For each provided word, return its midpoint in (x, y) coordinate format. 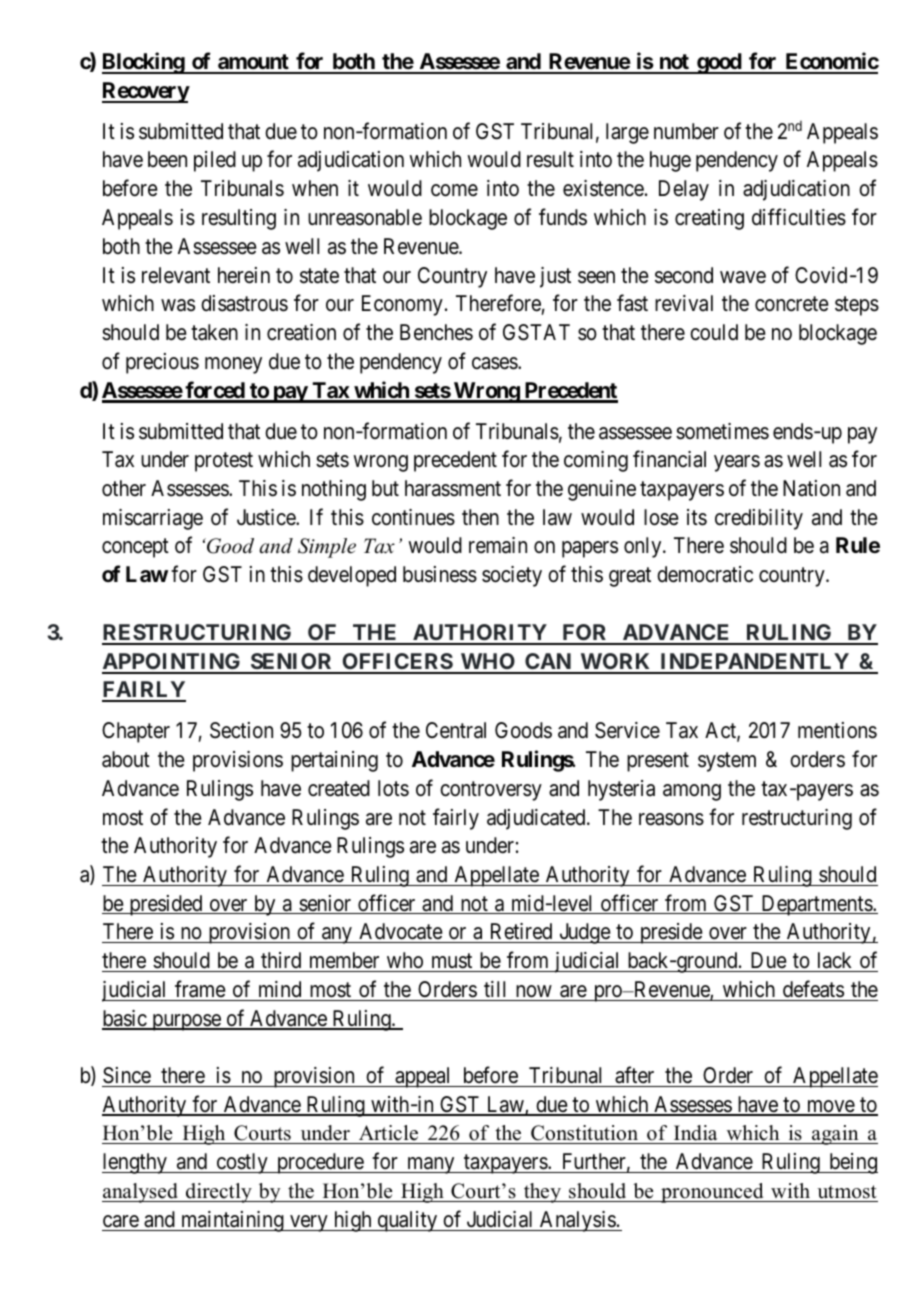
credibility (759, 519)
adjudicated (537, 819)
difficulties (799, 217)
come (454, 190)
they (542, 1193)
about (126, 759)
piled (215, 161)
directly (219, 1193)
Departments (816, 905)
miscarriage (153, 519)
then (480, 517)
